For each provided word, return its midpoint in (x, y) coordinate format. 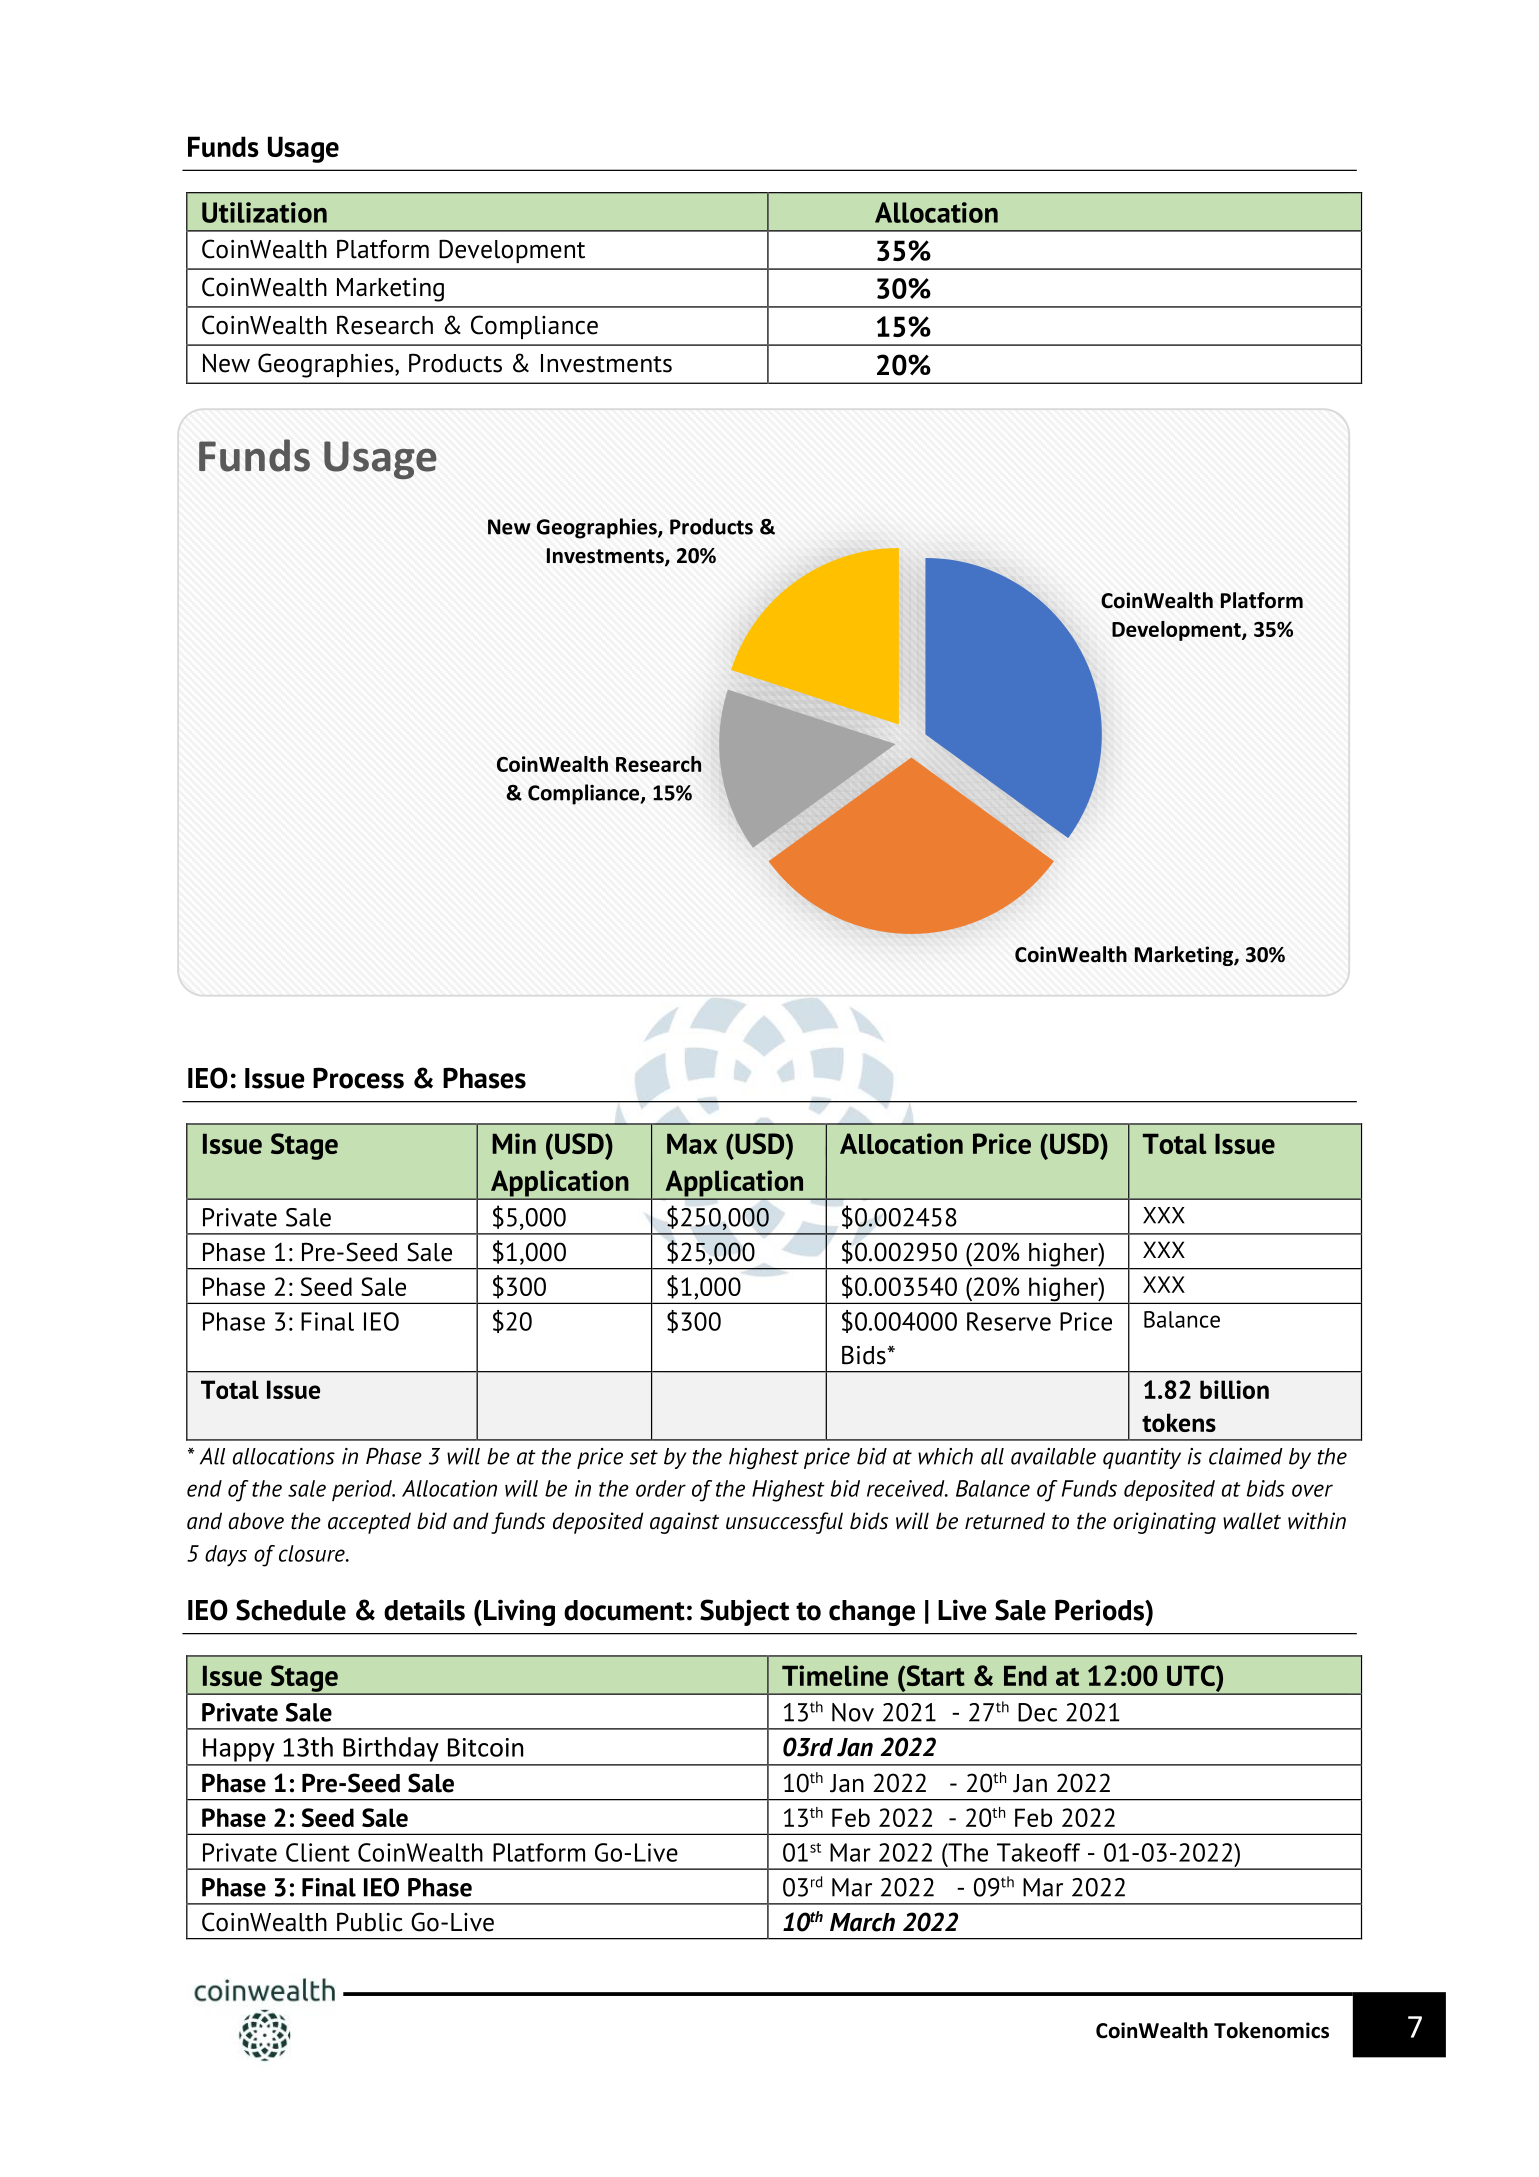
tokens (1179, 1422)
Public (370, 1922)
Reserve (1009, 1321)
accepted (369, 1523)
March (862, 1922)
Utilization (264, 212)
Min (514, 1143)
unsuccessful (784, 1523)
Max (692, 1144)
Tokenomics (1271, 2030)
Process (358, 1078)
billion (1234, 1389)
